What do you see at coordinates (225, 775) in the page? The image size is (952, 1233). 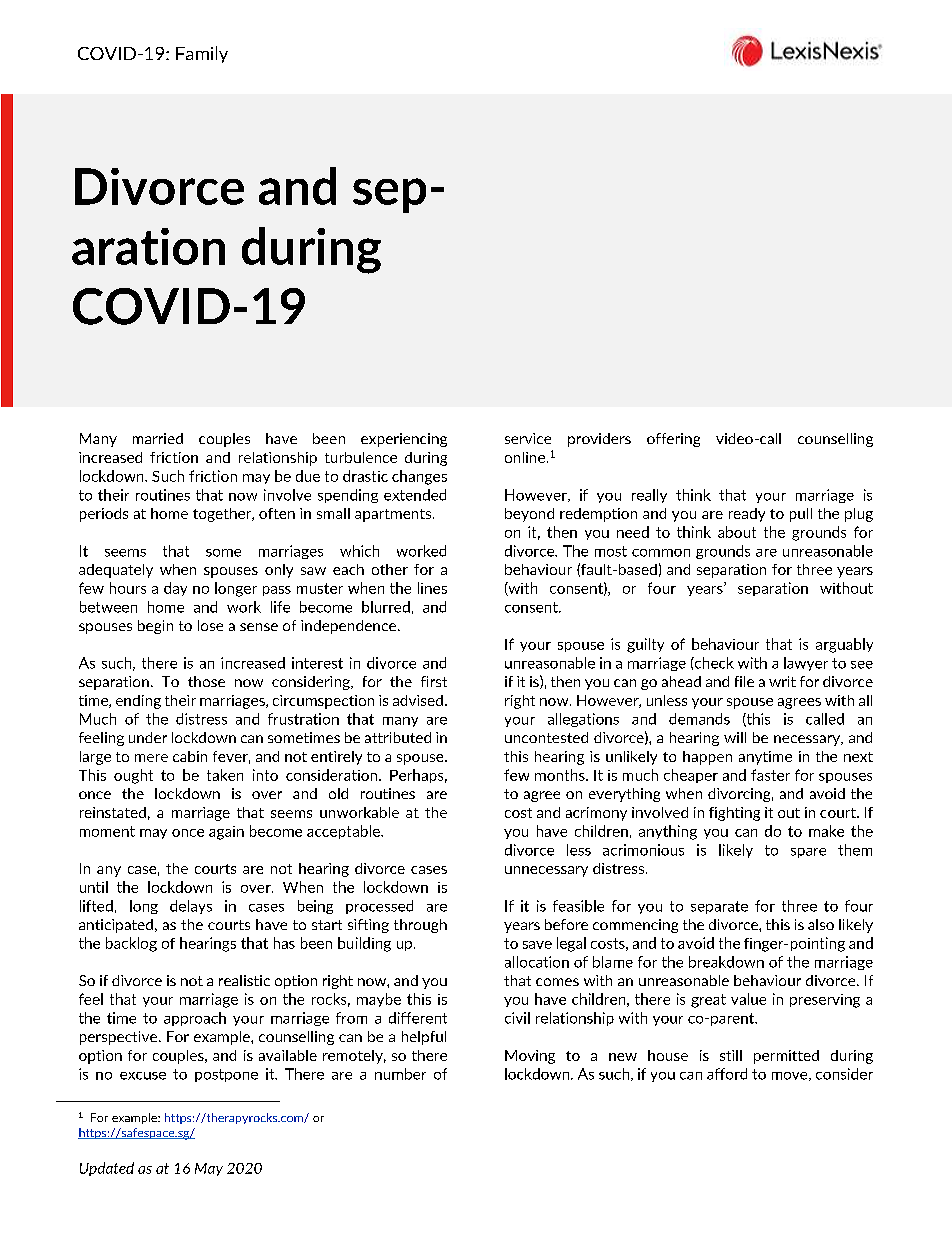 I see `taken` at bounding box center [225, 775].
